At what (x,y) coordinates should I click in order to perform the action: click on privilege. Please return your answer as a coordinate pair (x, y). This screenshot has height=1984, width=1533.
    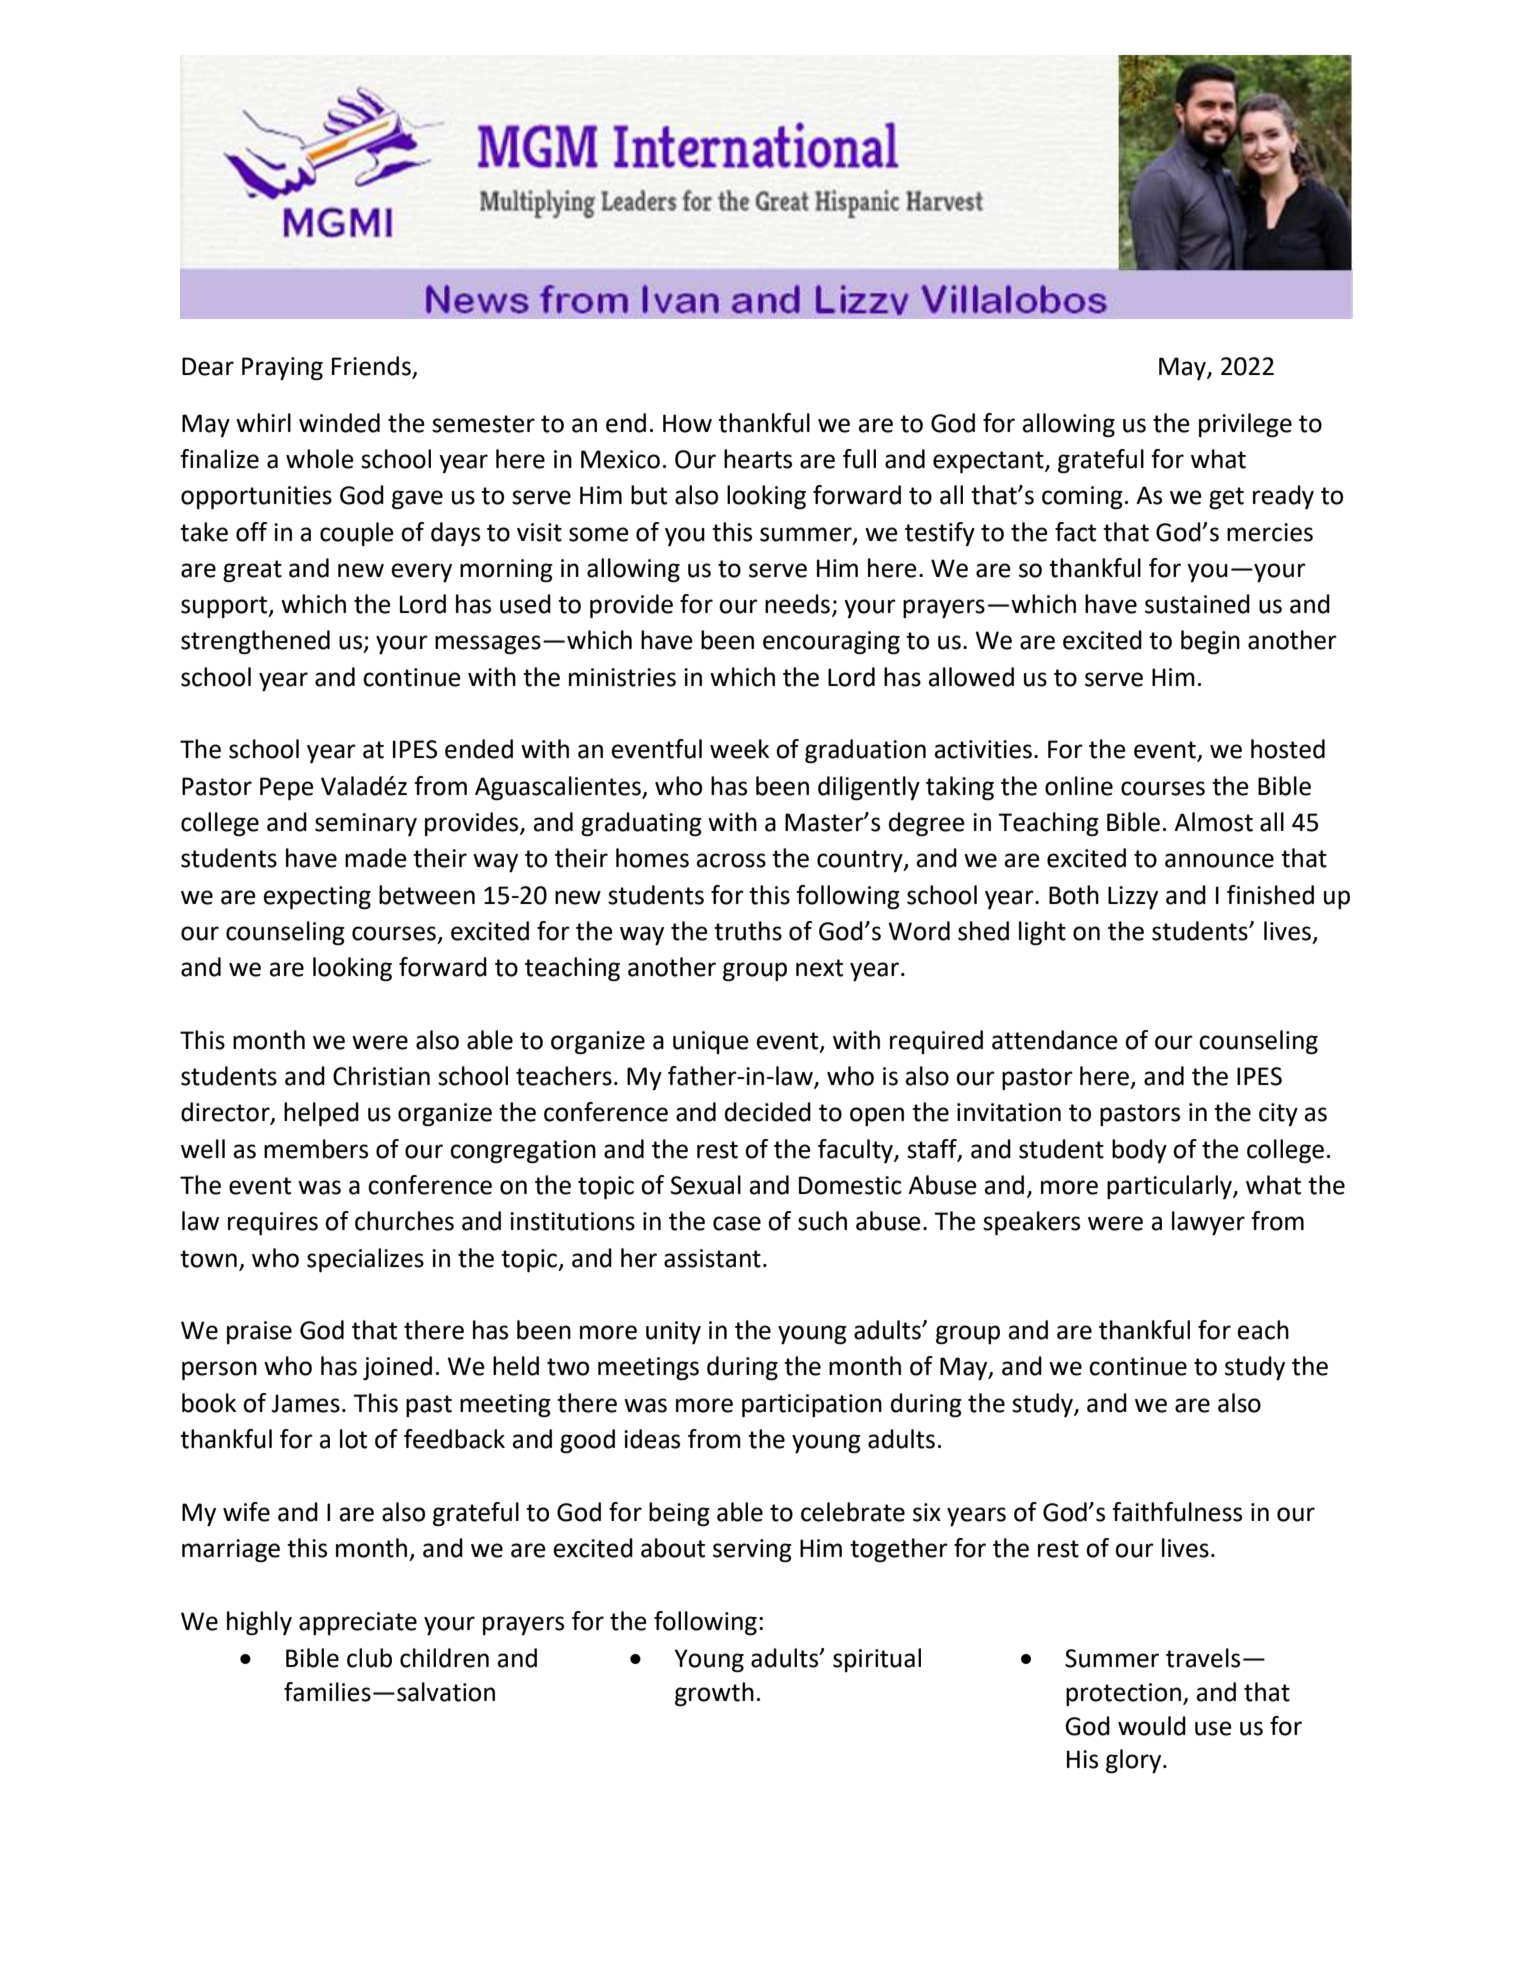
    Looking at the image, I should click on (1245, 425).
